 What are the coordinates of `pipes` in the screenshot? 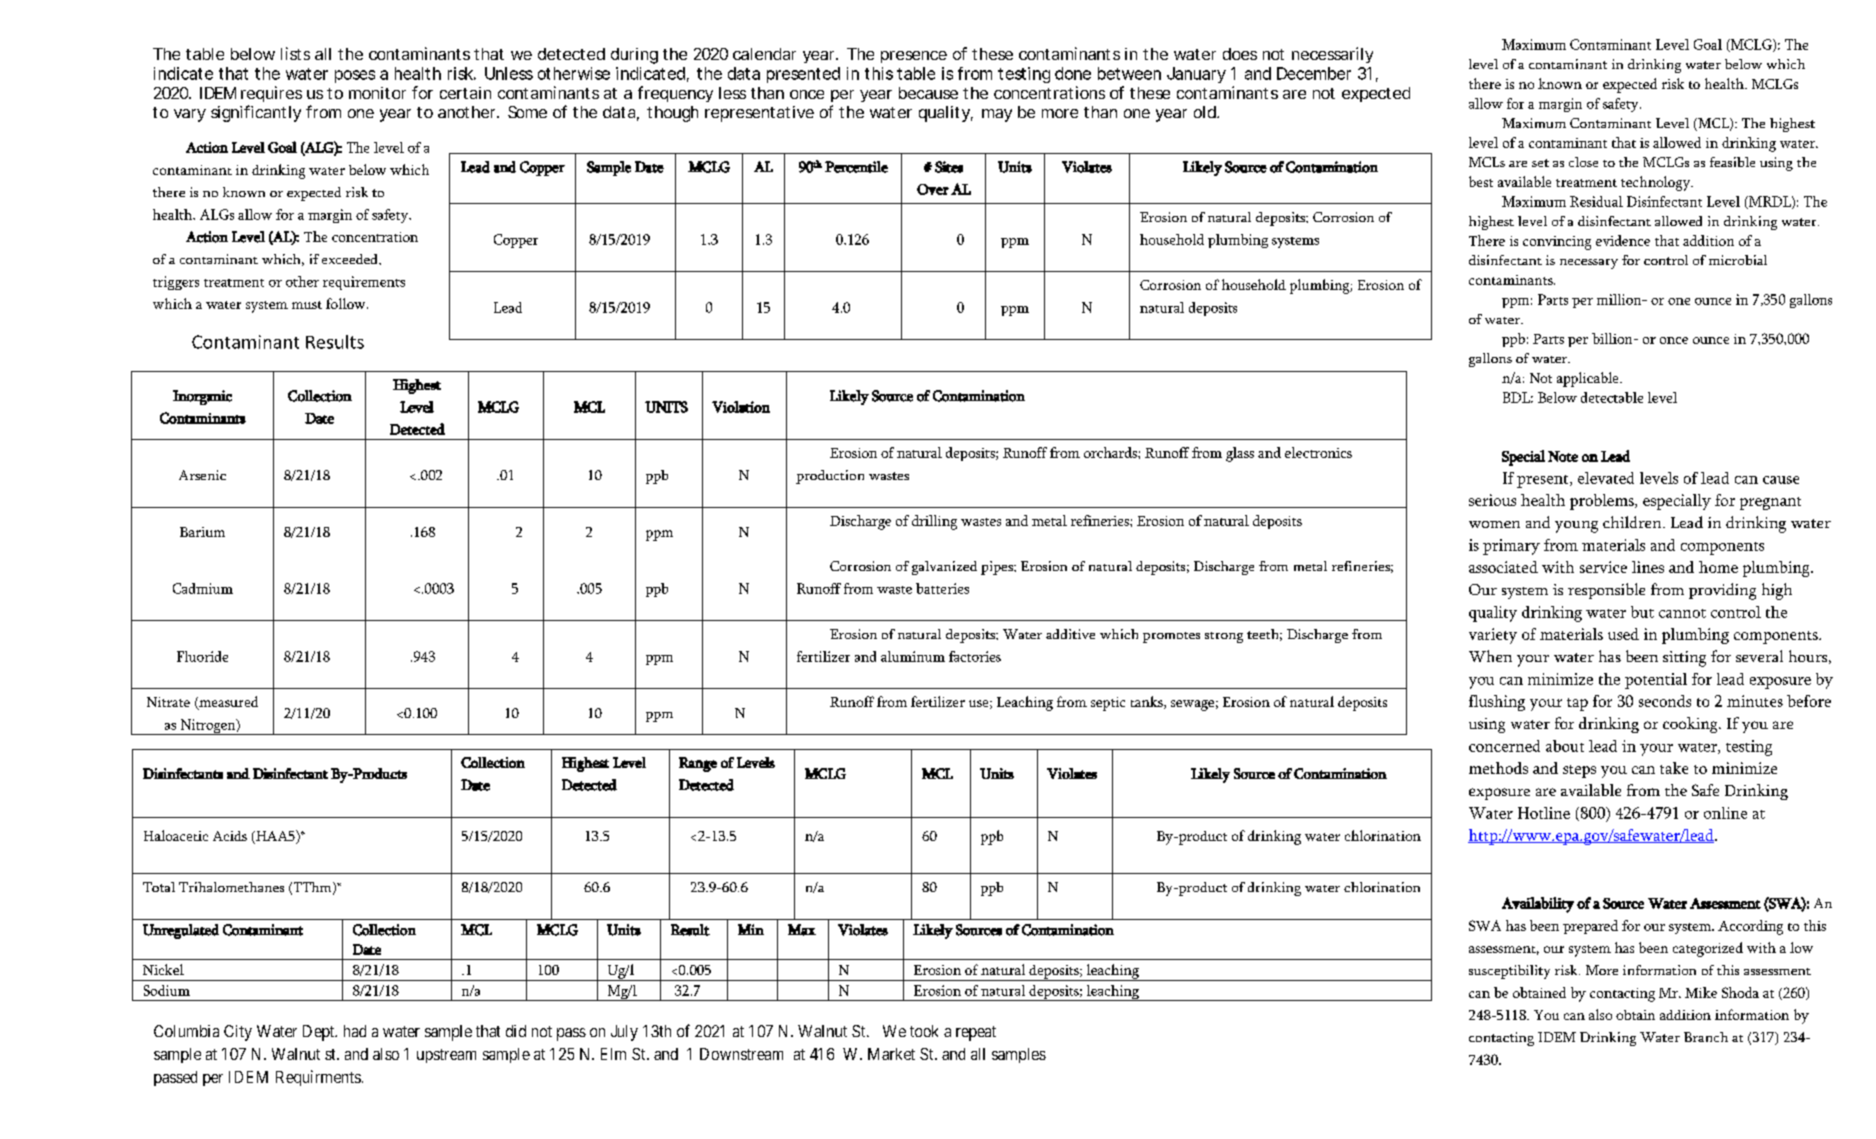 It's located at (998, 568).
